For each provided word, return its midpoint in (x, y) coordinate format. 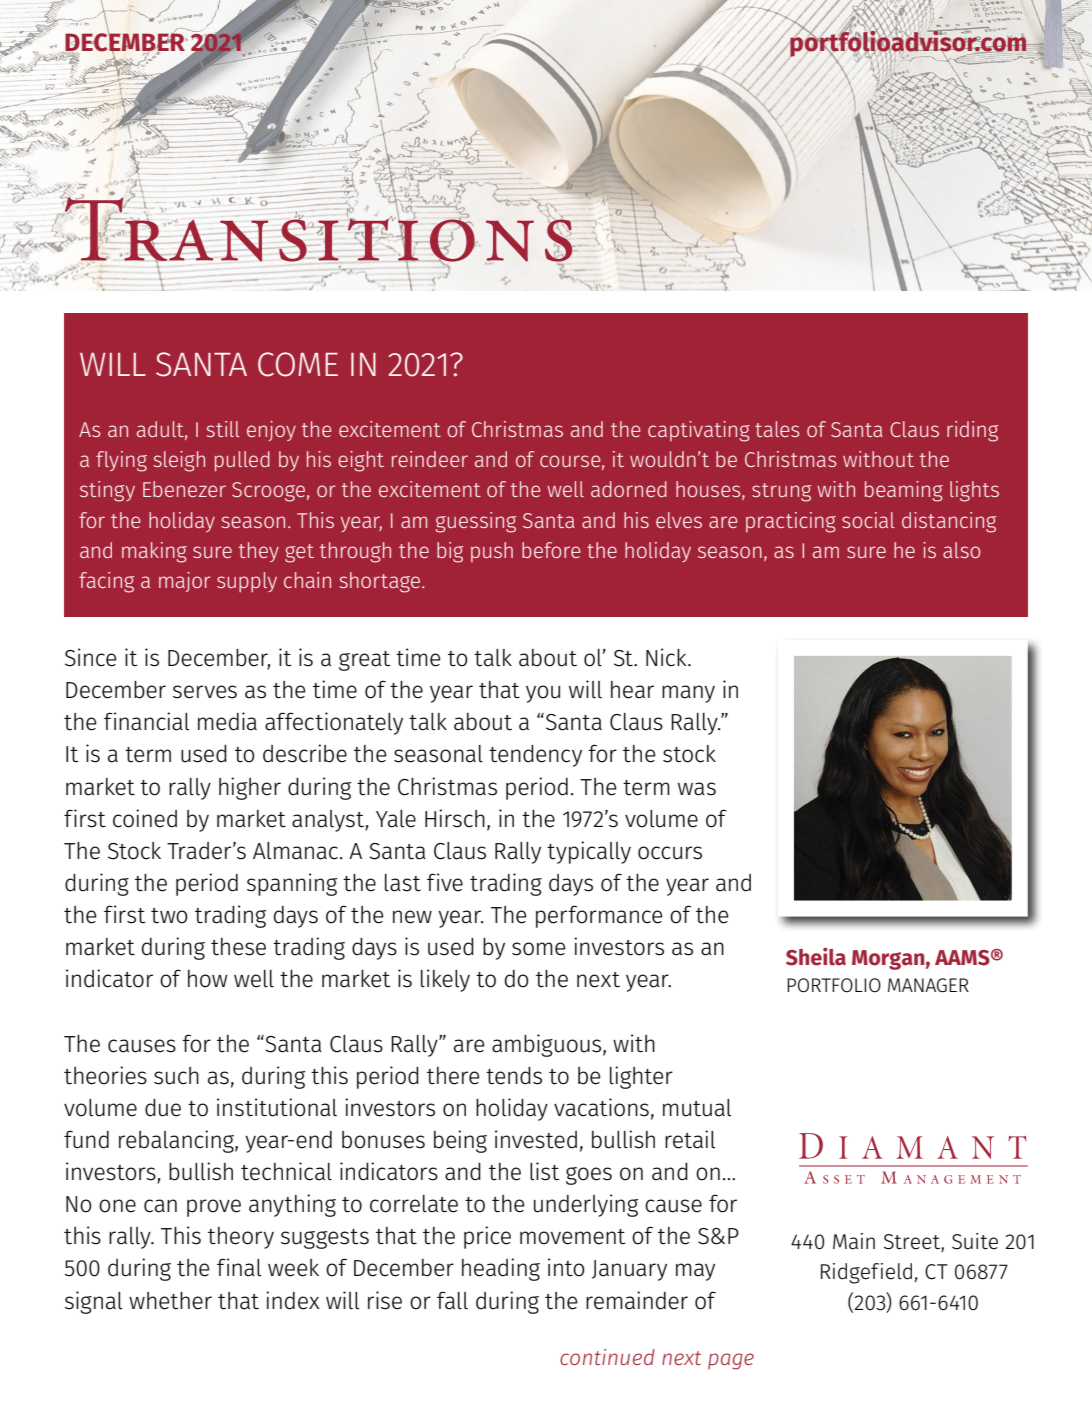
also (961, 550)
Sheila (816, 956)
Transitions (318, 229)
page (731, 1361)
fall (452, 1300)
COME (298, 364)
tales (777, 429)
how (208, 979)
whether (170, 1301)
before (551, 550)
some (538, 949)
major (184, 582)
